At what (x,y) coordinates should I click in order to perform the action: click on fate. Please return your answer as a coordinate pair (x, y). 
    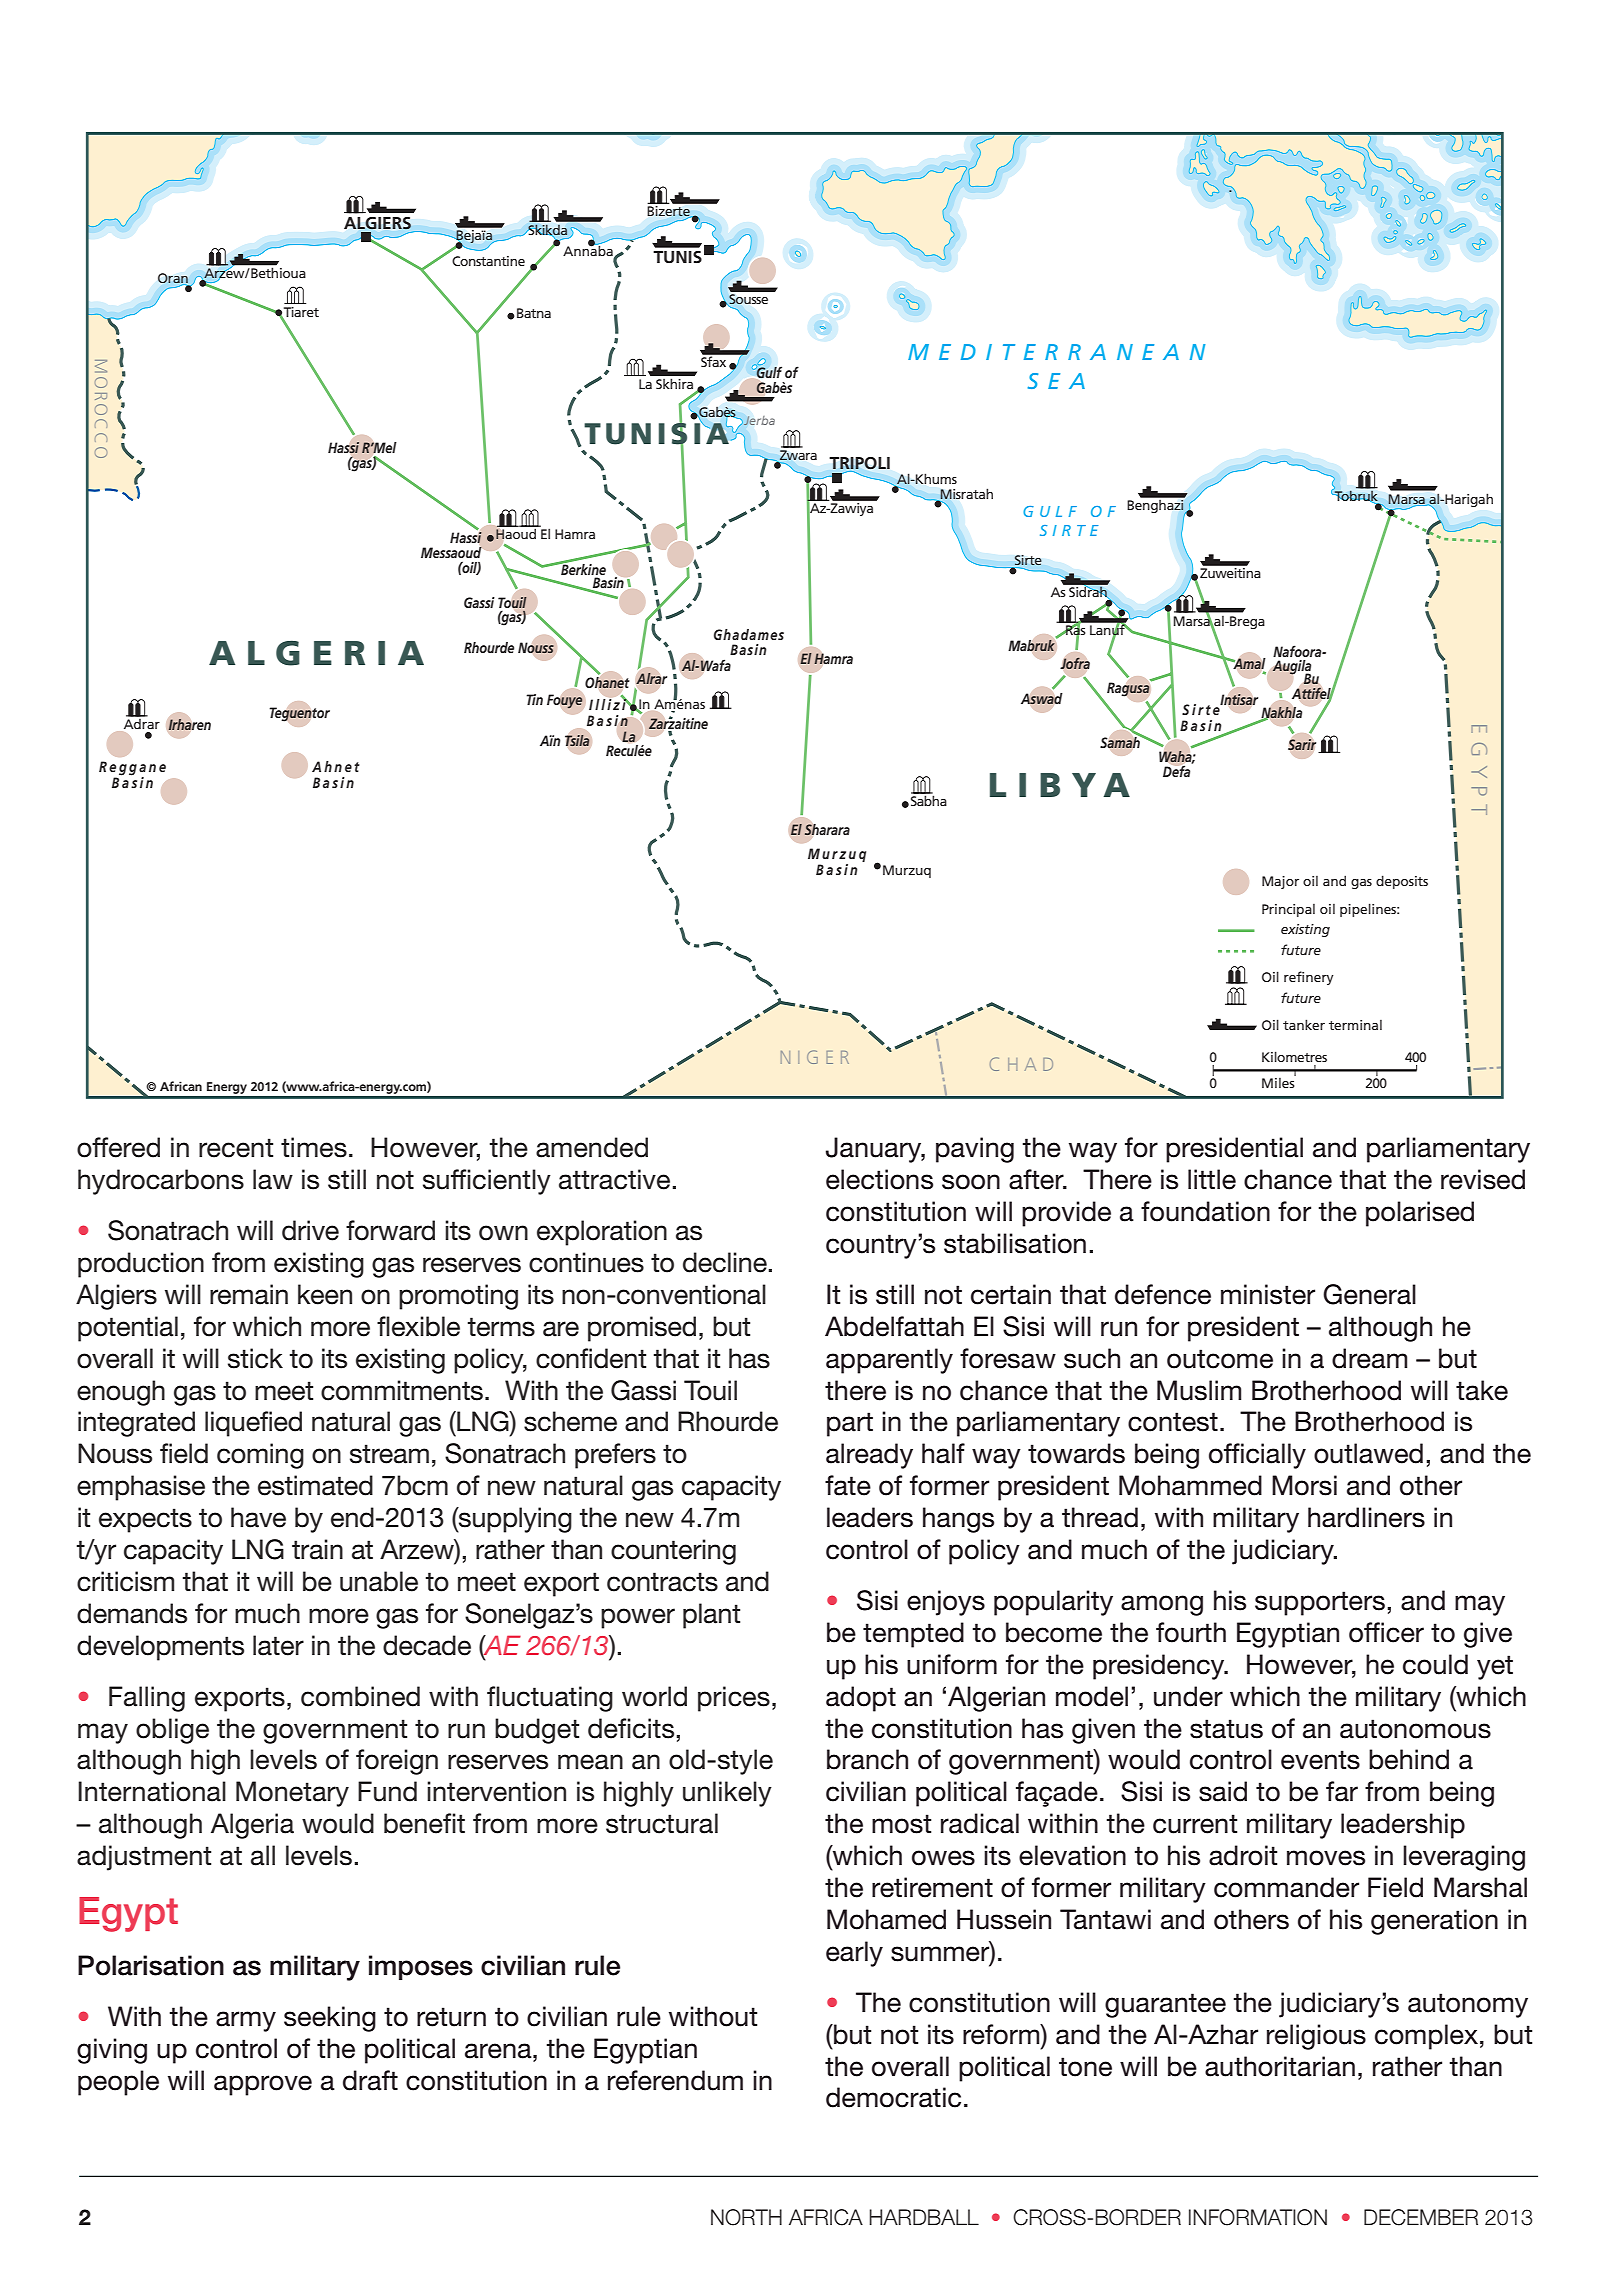
    Looking at the image, I should click on (848, 1485).
